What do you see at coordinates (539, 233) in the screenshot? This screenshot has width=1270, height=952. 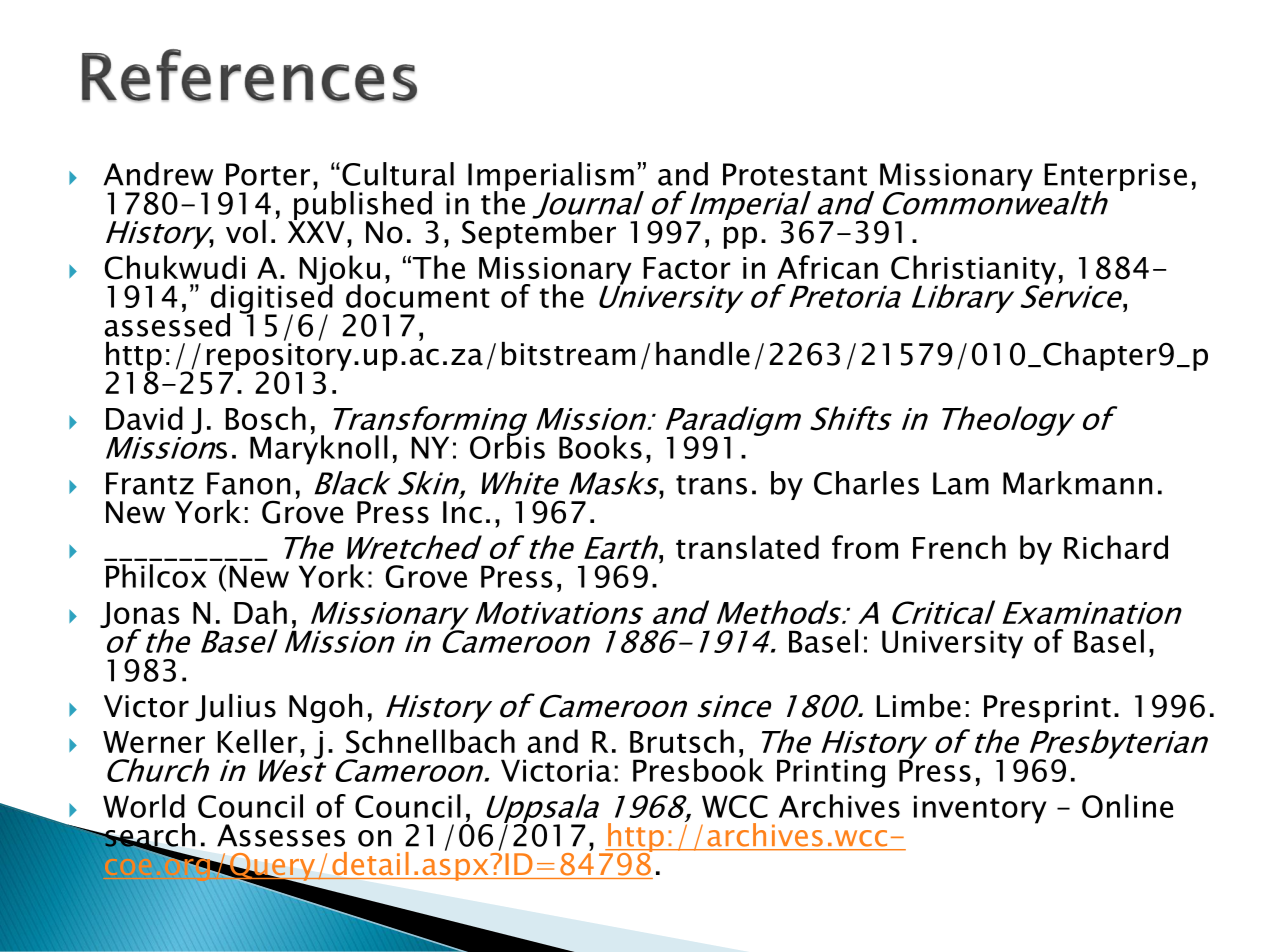 I see `September` at bounding box center [539, 233].
